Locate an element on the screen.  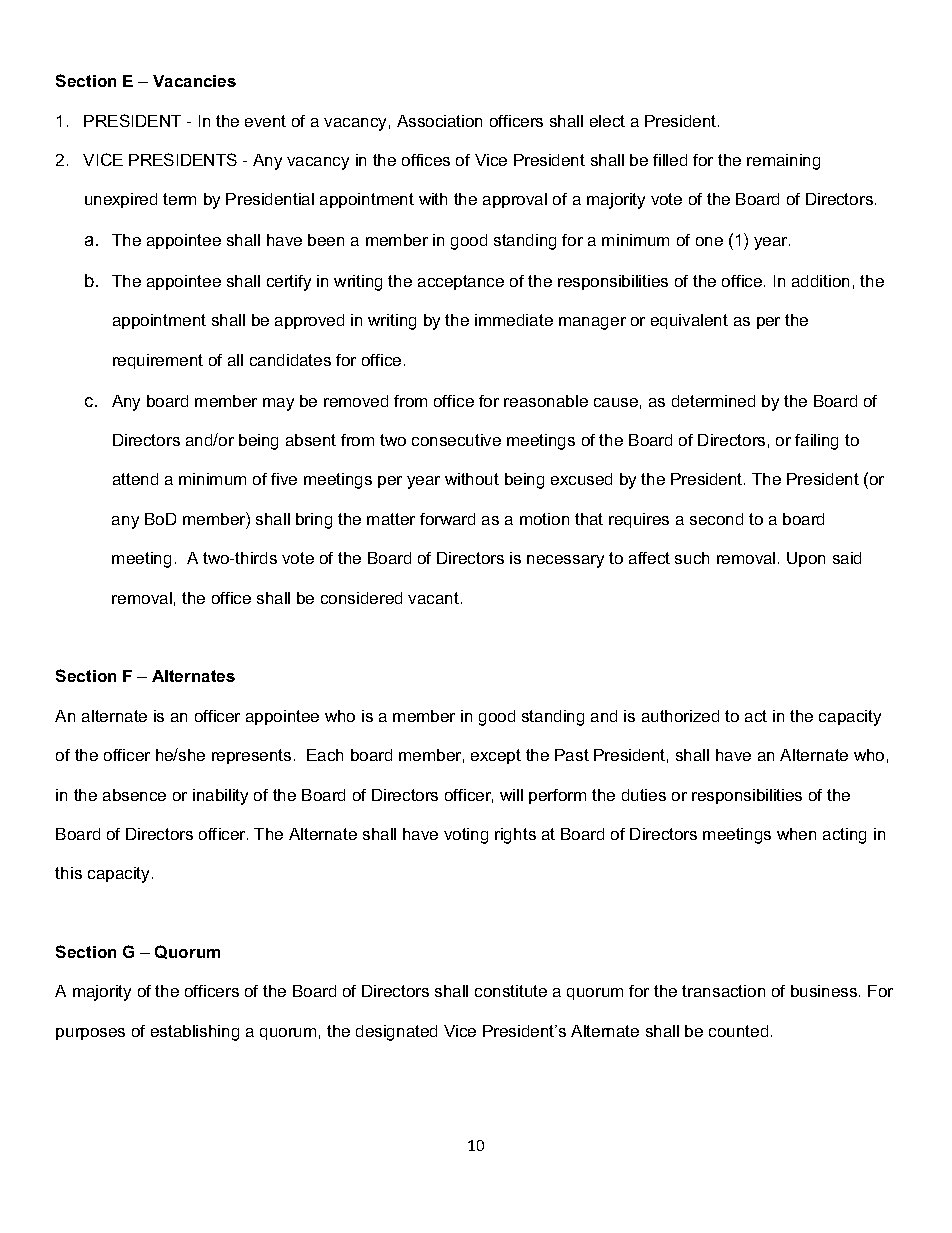
attend is located at coordinates (135, 479).
